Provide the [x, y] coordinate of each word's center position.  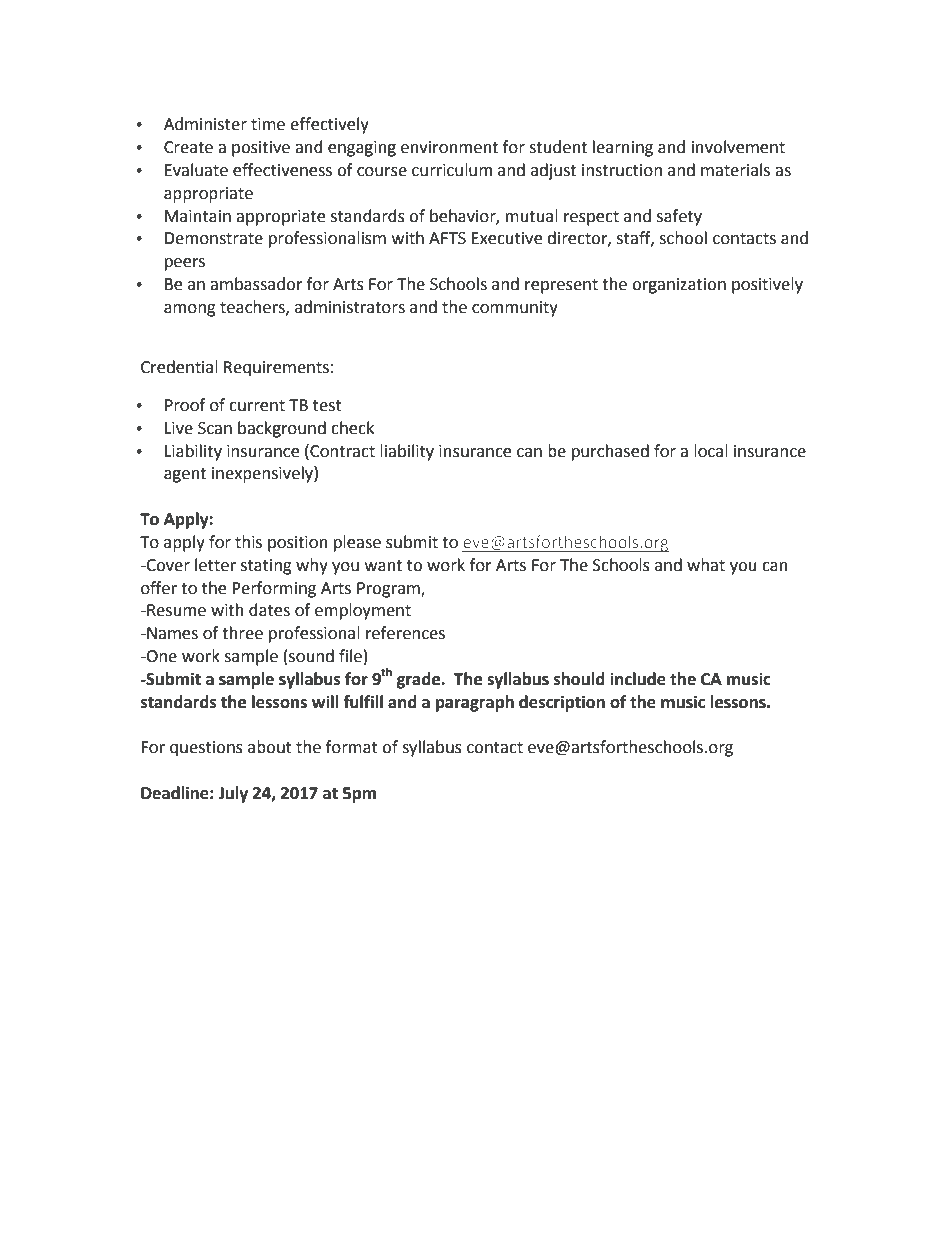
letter [215, 565]
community [515, 309]
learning [623, 148]
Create [188, 147]
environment [449, 147]
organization [679, 286]
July [233, 794]
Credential [179, 367]
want [383, 566]
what [706, 565]
